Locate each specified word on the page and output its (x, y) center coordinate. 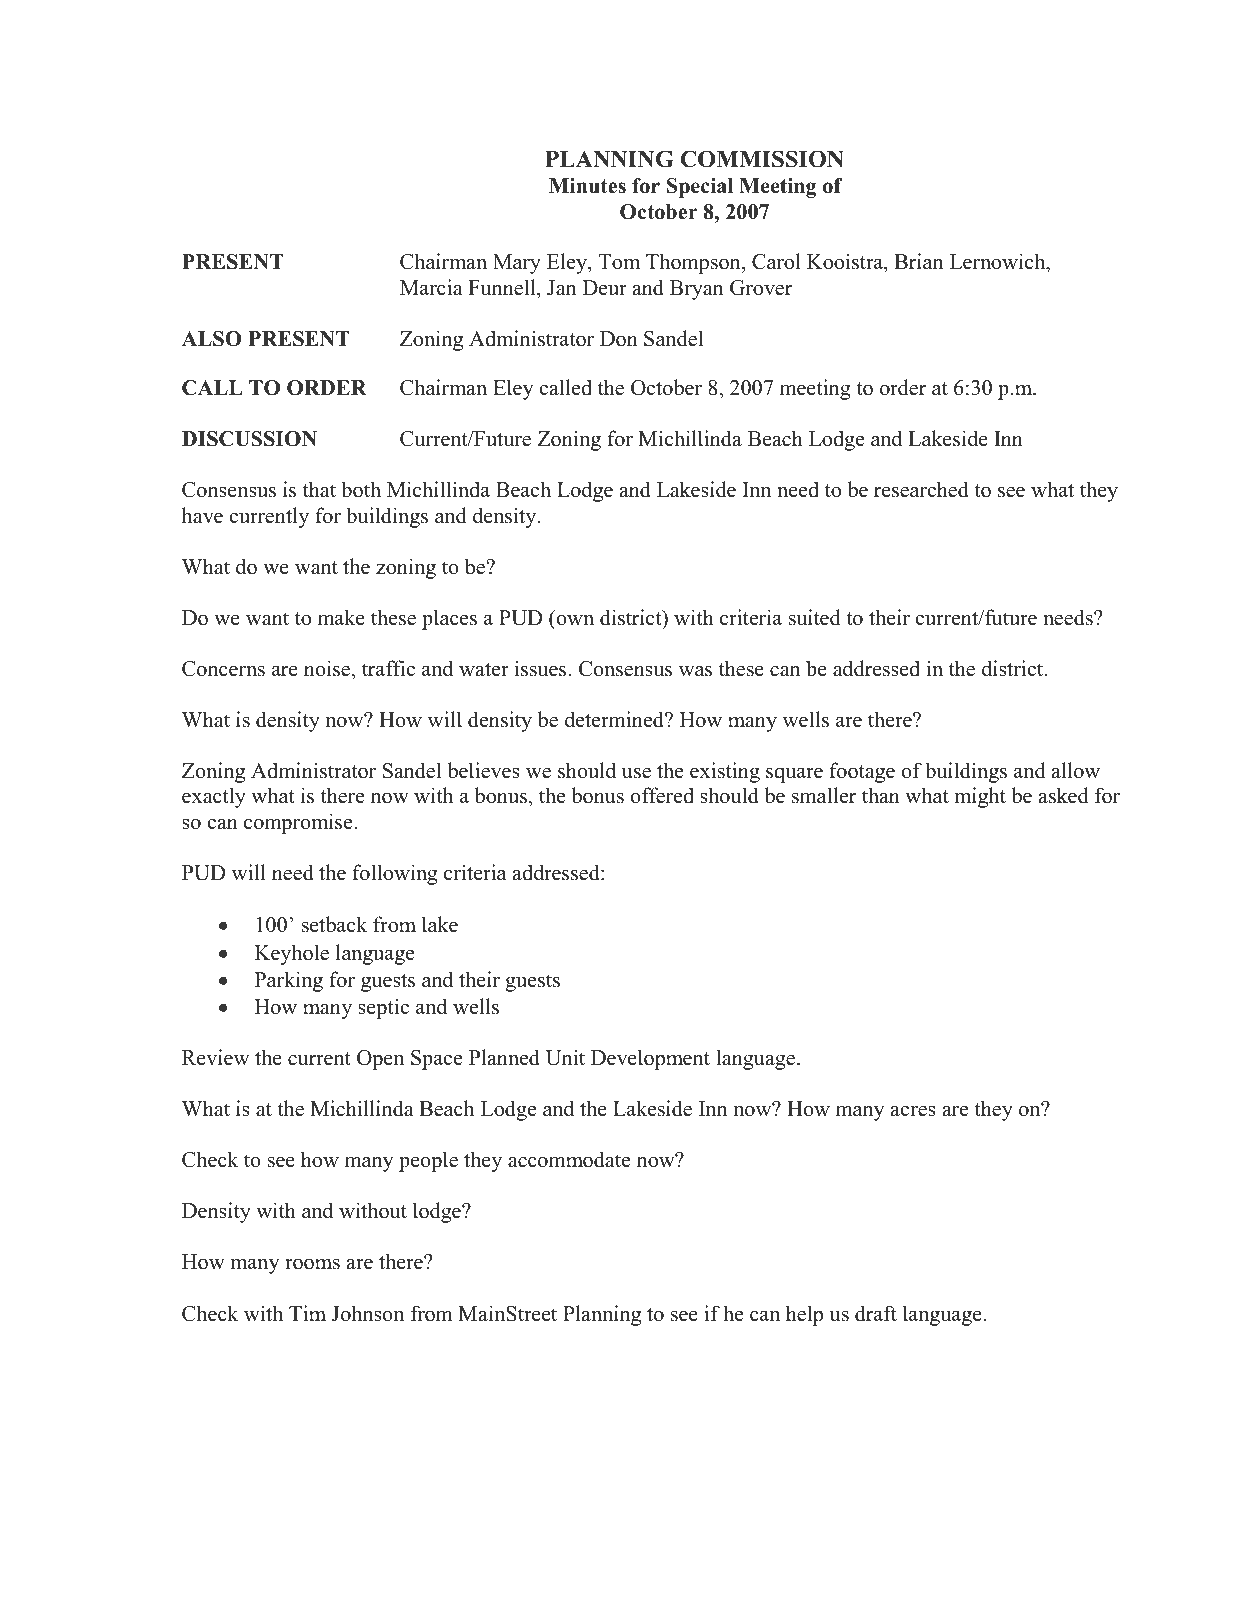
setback (335, 924)
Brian (919, 261)
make (341, 617)
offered (662, 795)
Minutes (587, 186)
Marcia (431, 287)
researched (921, 489)
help (804, 1315)
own (575, 620)
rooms (312, 1264)
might (980, 797)
